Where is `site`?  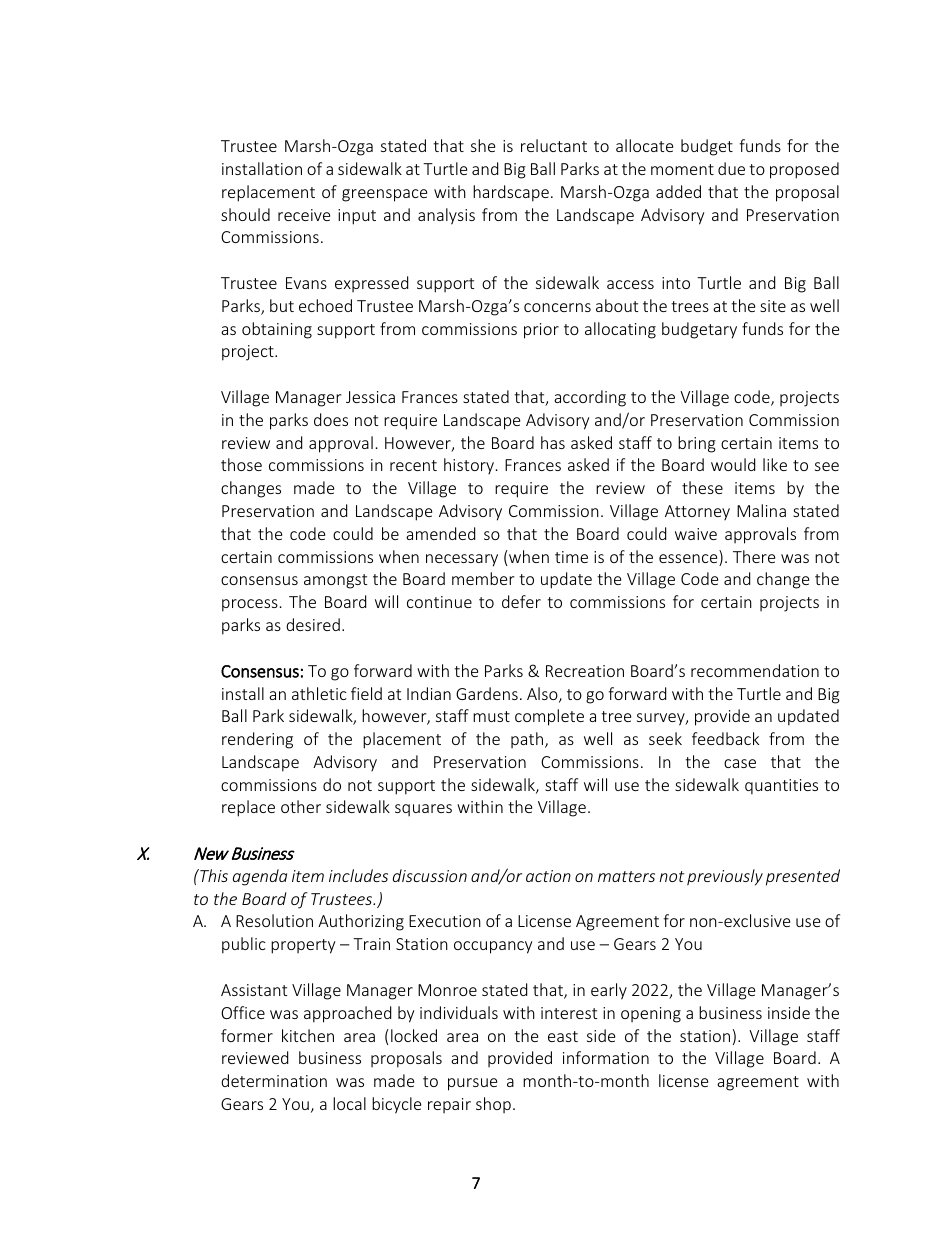 site is located at coordinates (773, 306).
